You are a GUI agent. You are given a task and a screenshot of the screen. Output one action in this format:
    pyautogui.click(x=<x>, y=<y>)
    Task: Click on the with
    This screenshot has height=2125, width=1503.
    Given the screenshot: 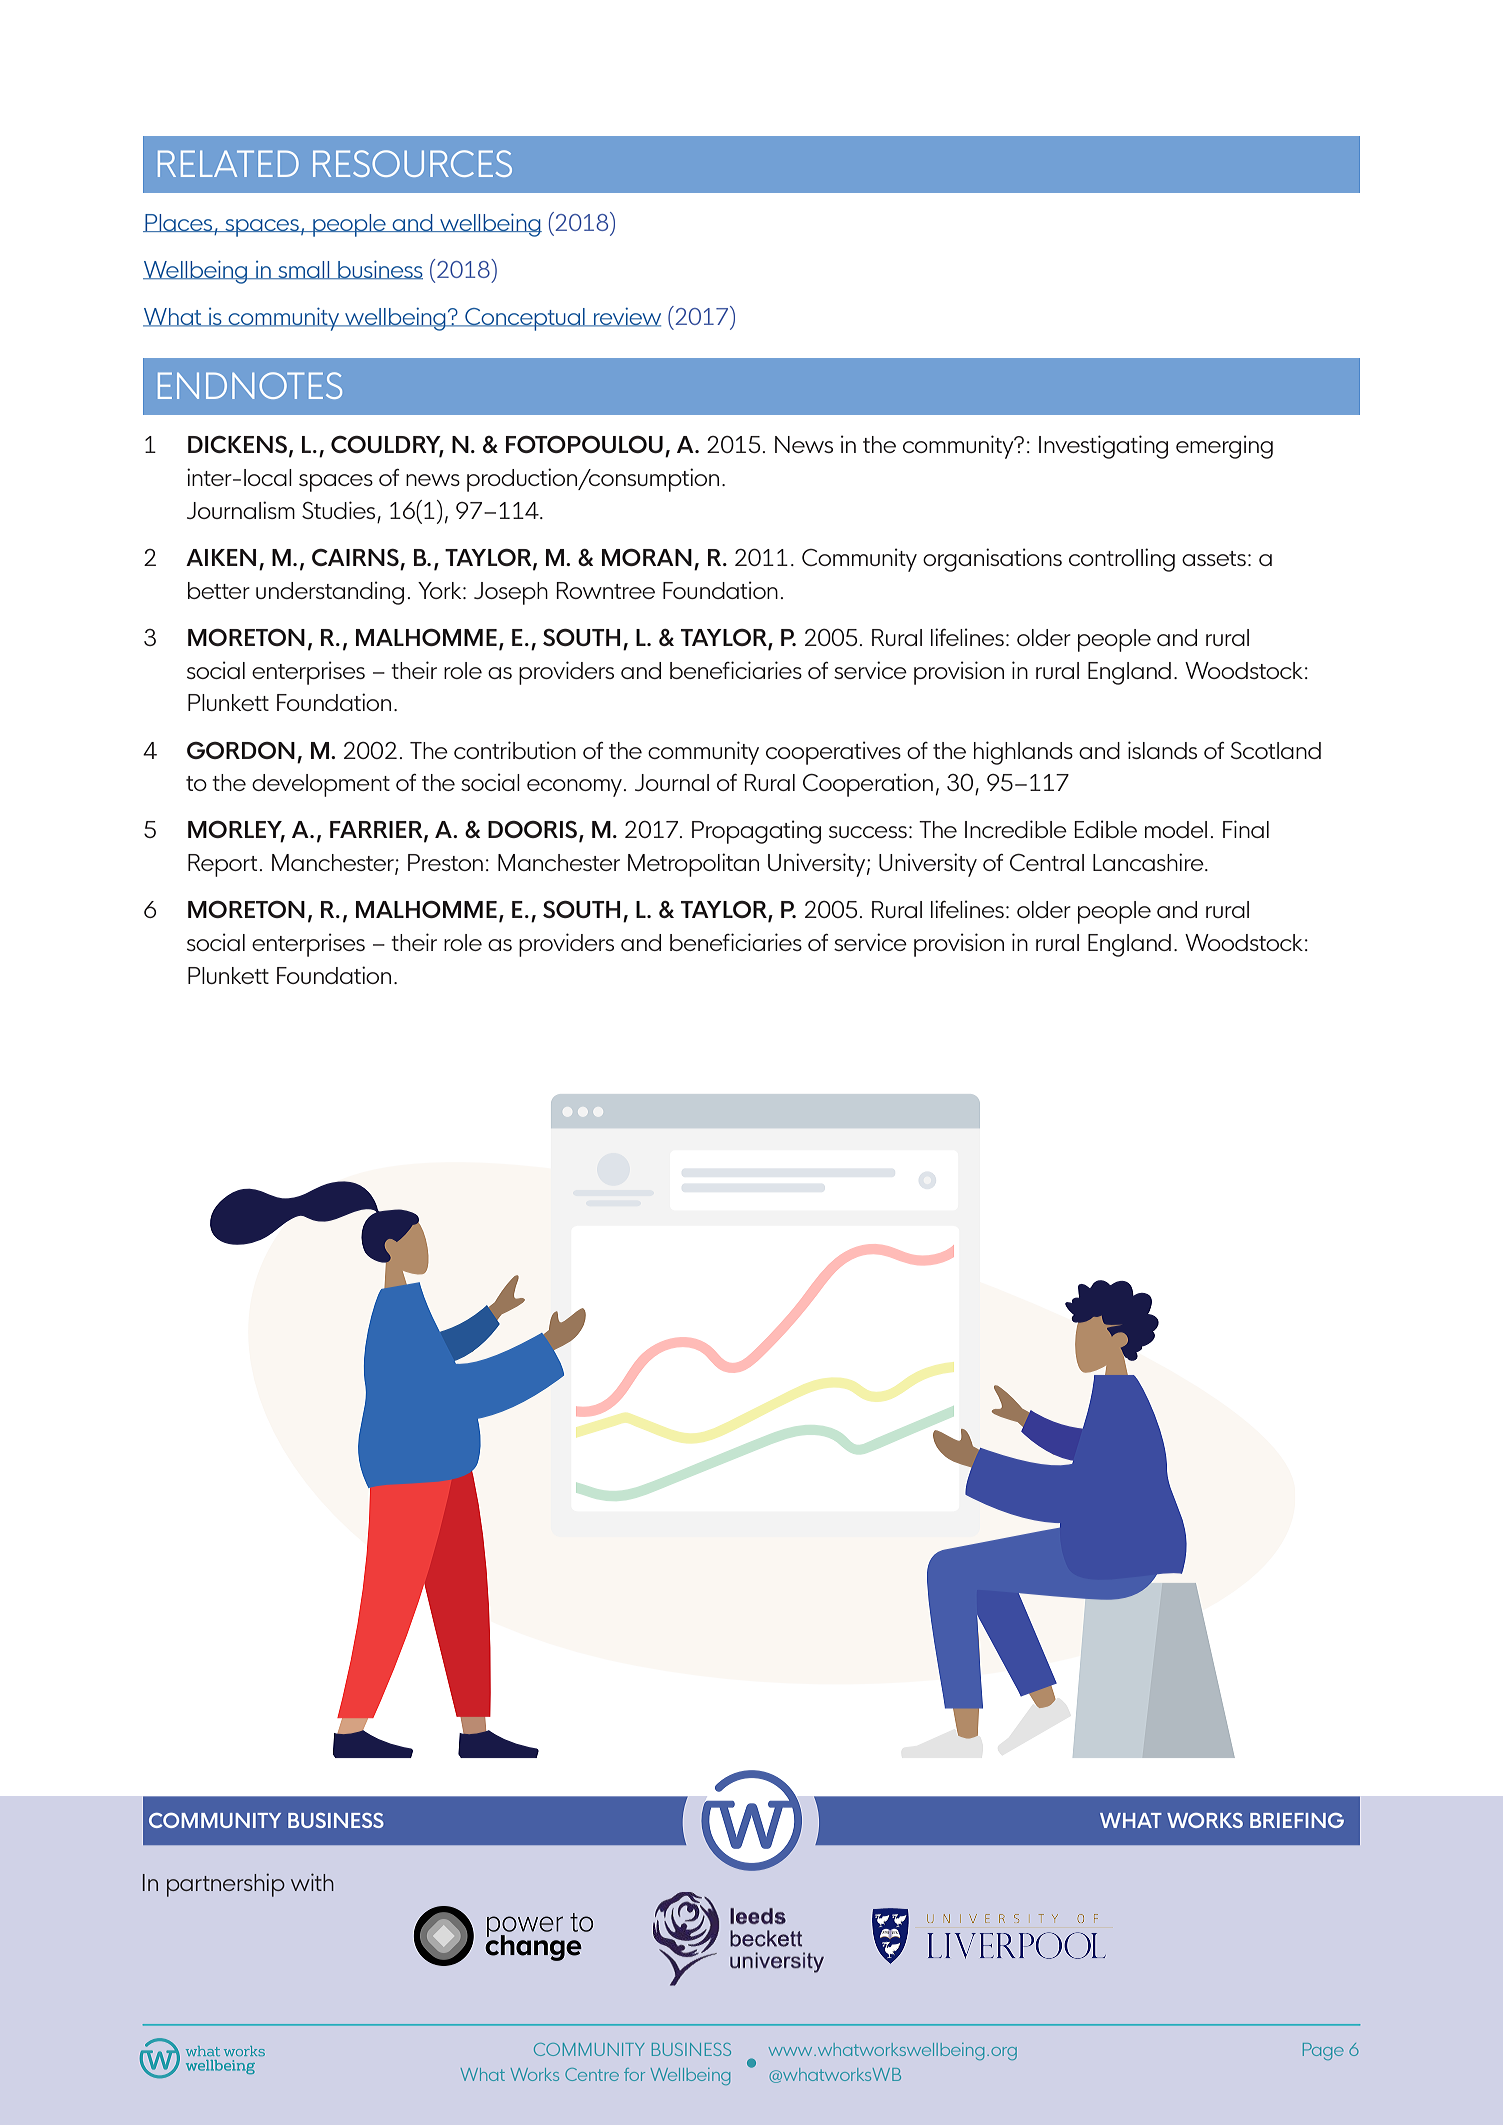 What is the action you would take?
    pyautogui.click(x=312, y=1882)
